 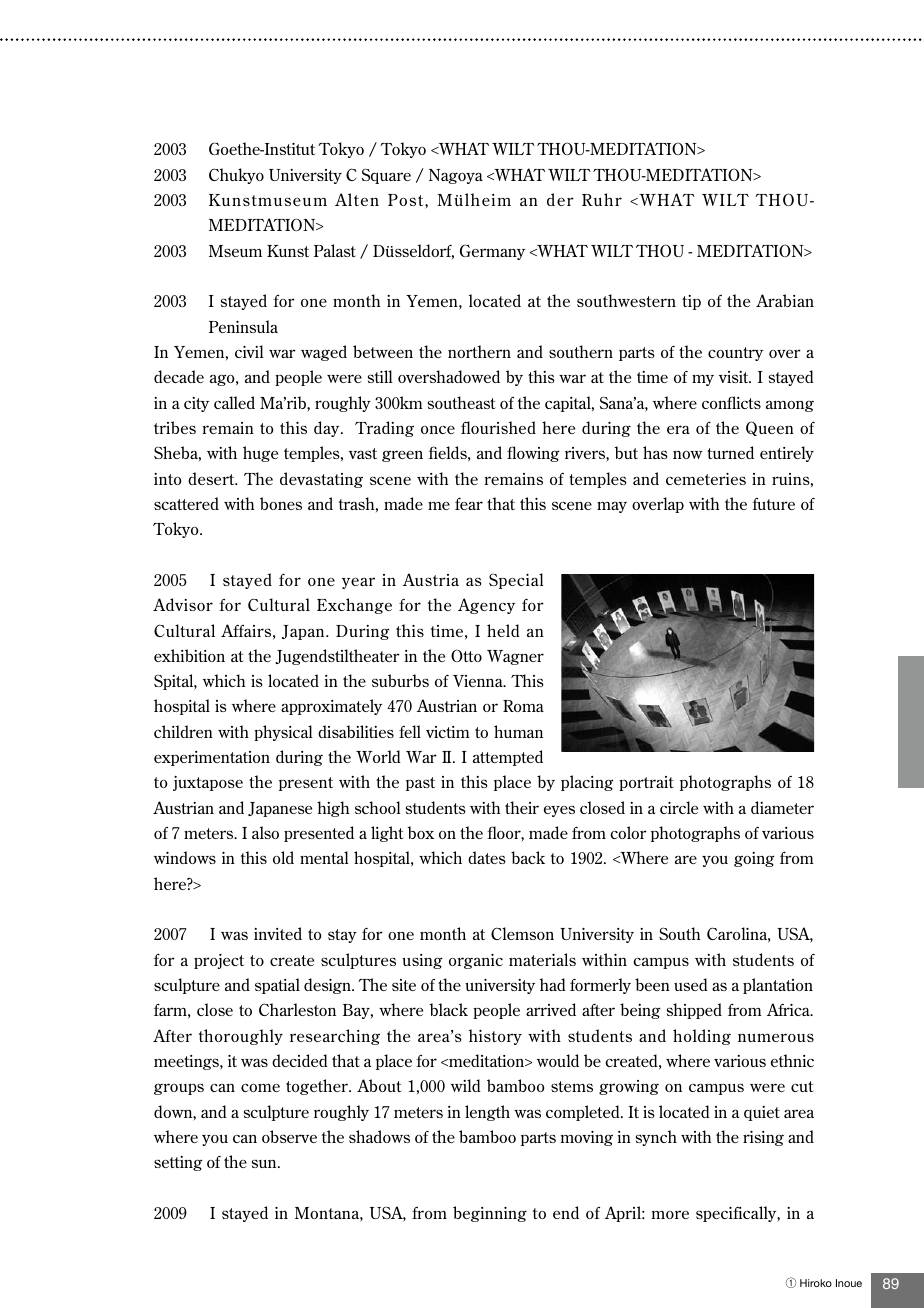 What do you see at coordinates (281, 503) in the image?
I see `bones` at bounding box center [281, 503].
